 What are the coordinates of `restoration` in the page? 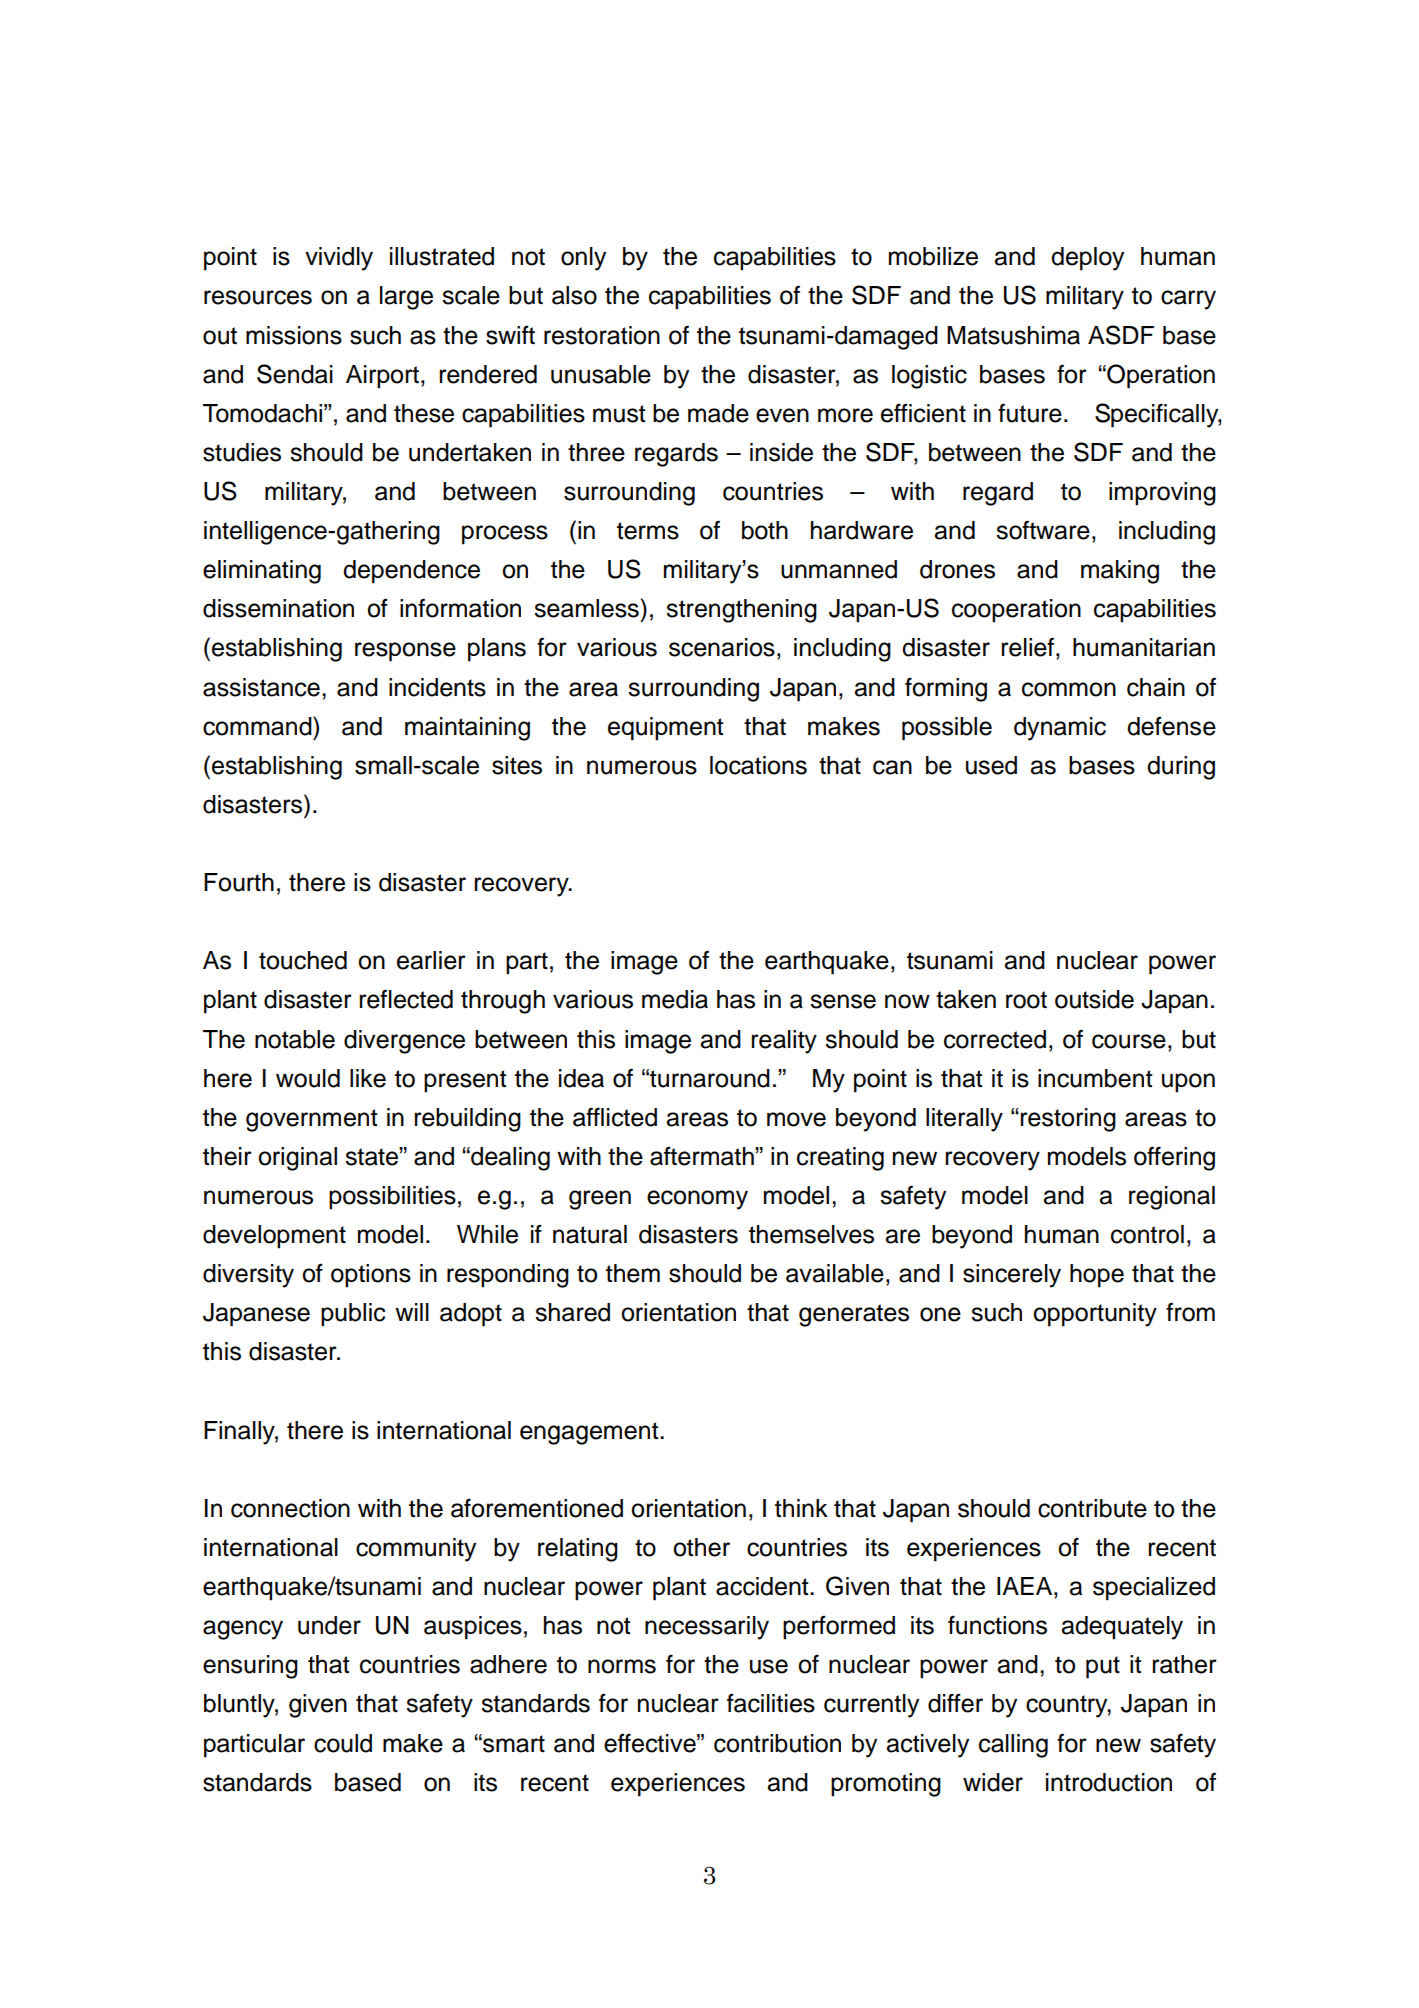 It's located at (602, 335).
